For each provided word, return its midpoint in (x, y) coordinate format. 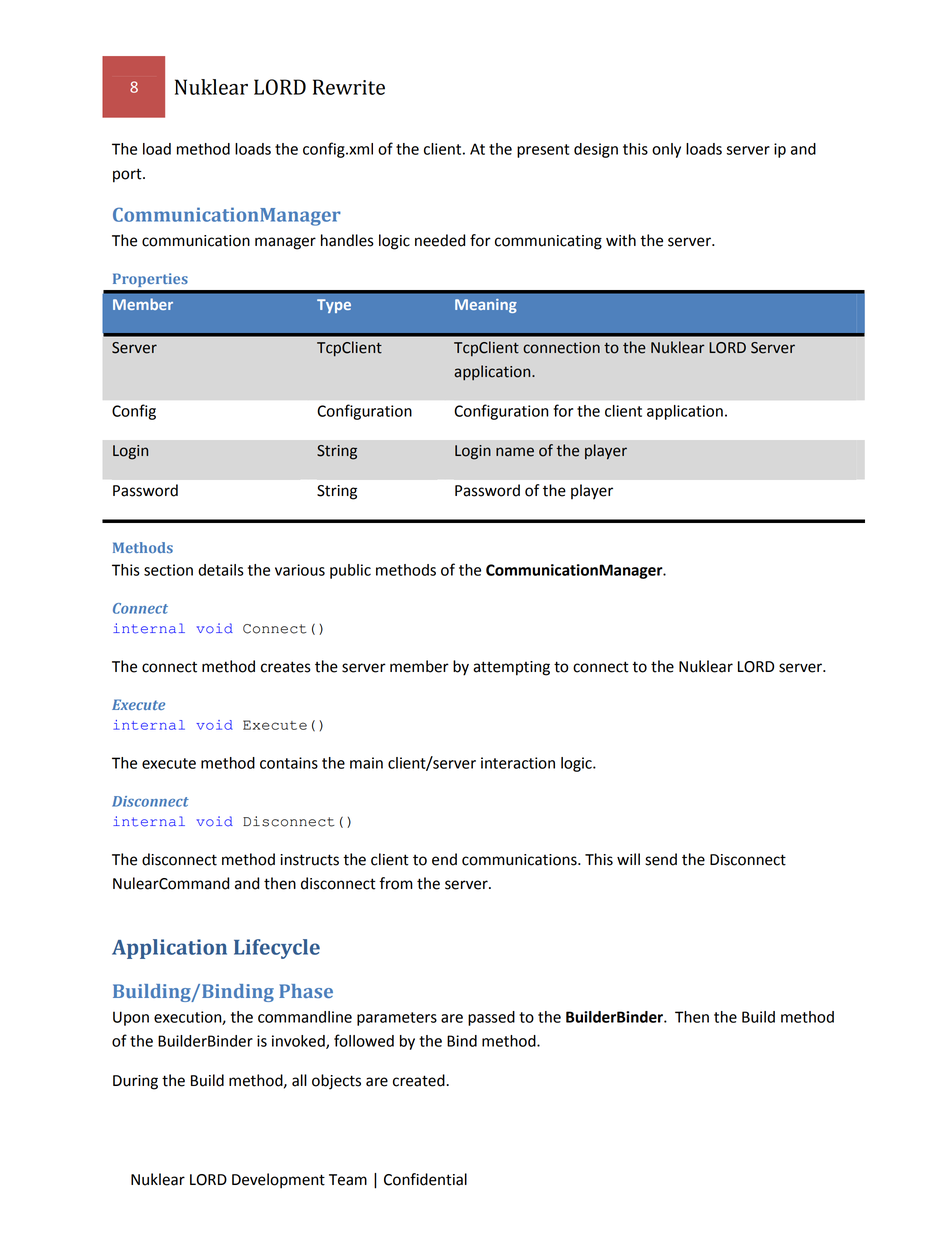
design (596, 150)
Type (334, 306)
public (350, 571)
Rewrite (349, 87)
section (168, 570)
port (128, 175)
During (135, 1082)
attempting (511, 668)
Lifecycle (277, 949)
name (515, 452)
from (396, 883)
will (628, 859)
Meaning (486, 306)
